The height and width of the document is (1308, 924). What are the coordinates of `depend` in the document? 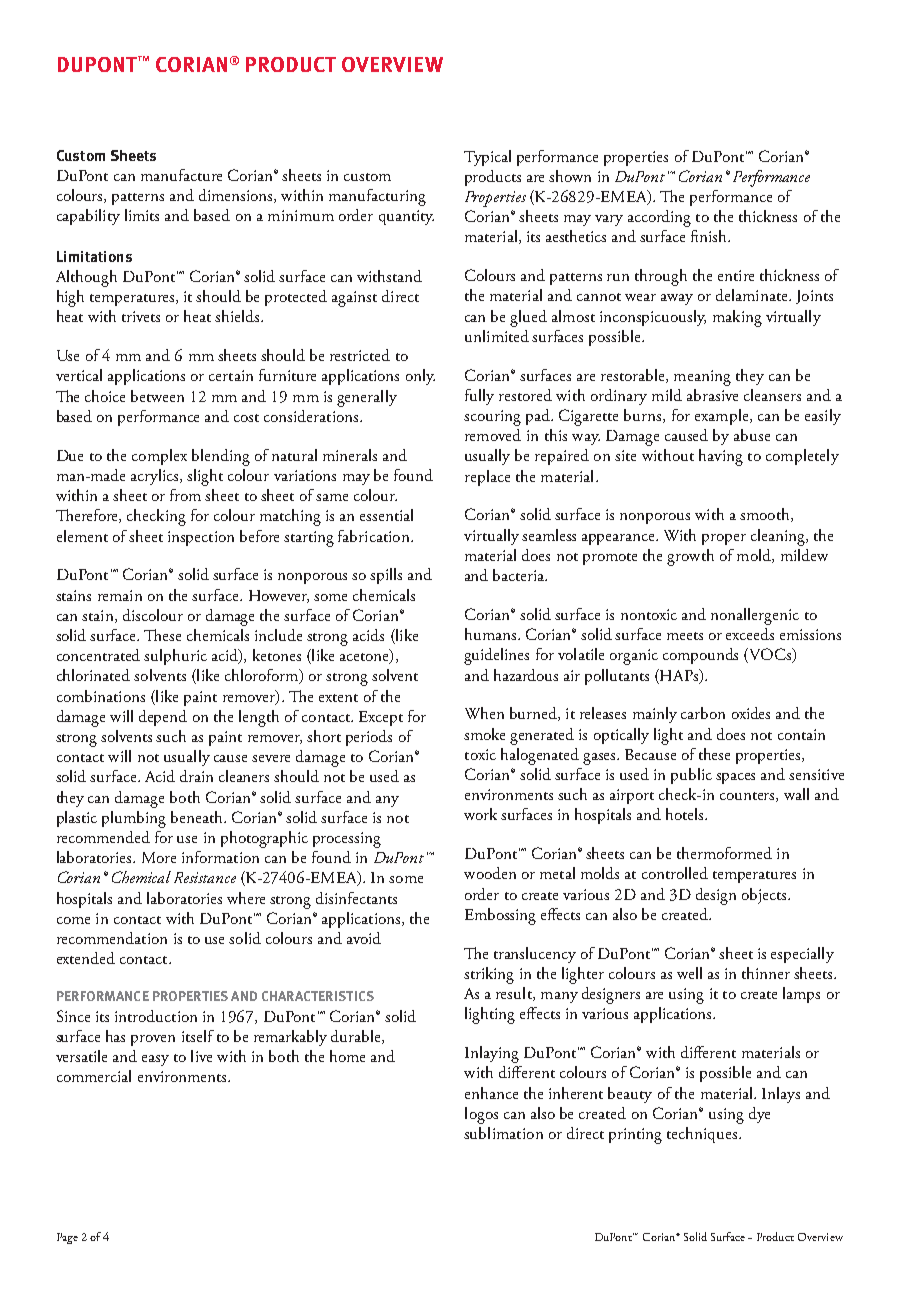 It's located at (163, 718).
